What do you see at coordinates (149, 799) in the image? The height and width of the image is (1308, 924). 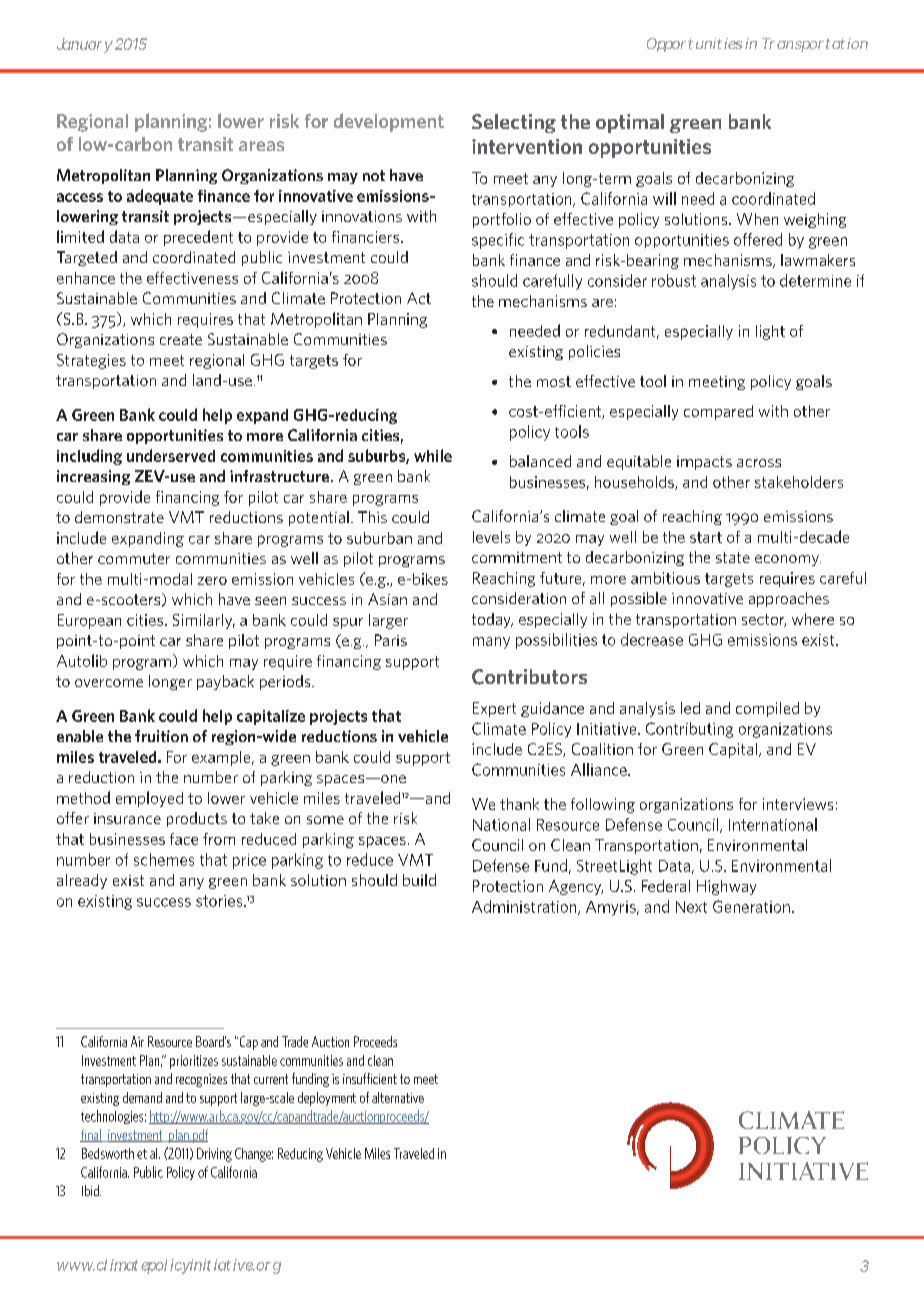 I see `employed` at bounding box center [149, 799].
